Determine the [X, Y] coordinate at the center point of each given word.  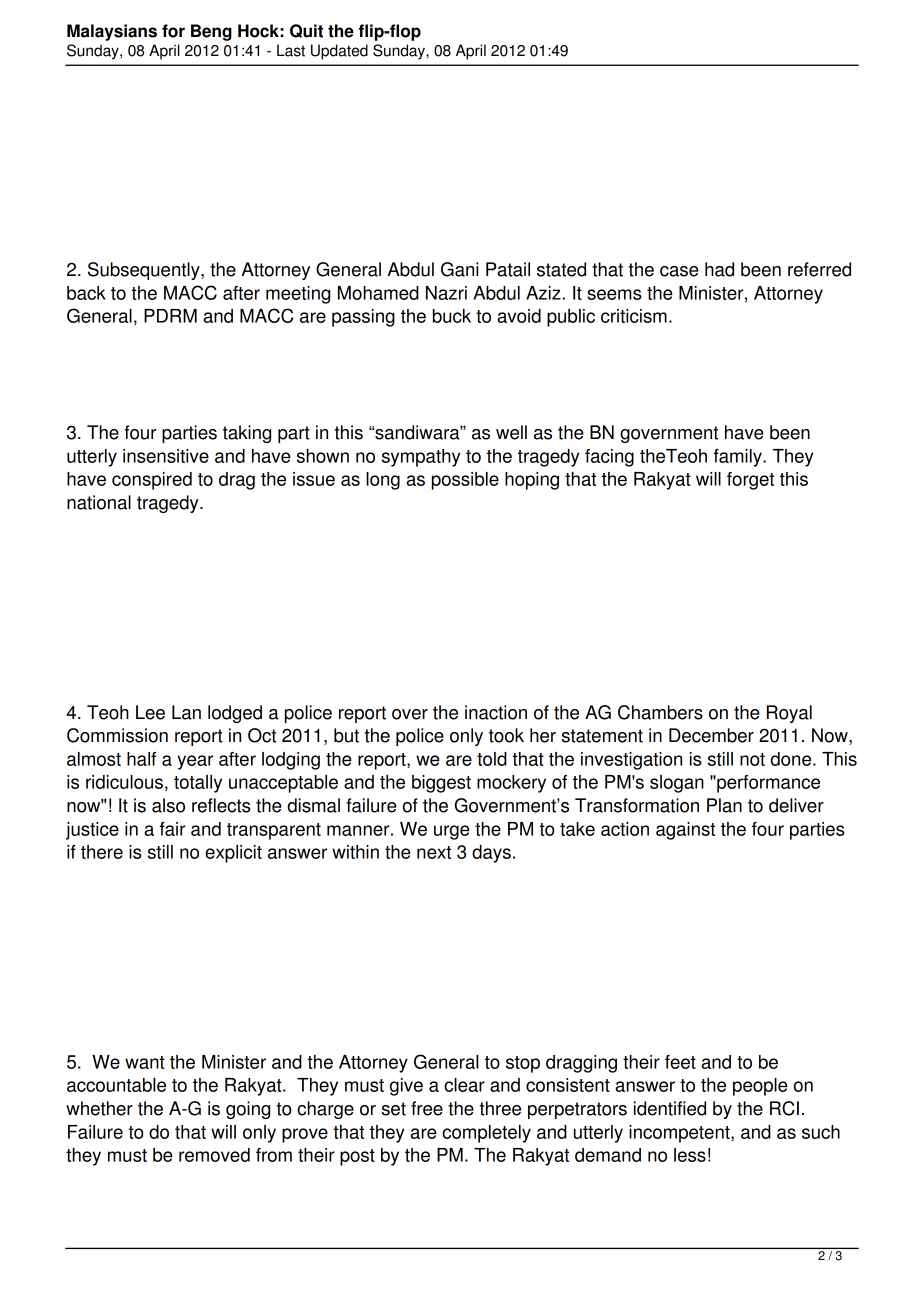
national [99, 502]
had [719, 269]
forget [750, 481]
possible [465, 481]
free [427, 1108]
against [685, 831]
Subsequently [145, 271]
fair [172, 829]
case [679, 271]
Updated [339, 52]
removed [214, 1155]
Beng [211, 32]
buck [452, 316]
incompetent [680, 1134]
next [434, 852]
